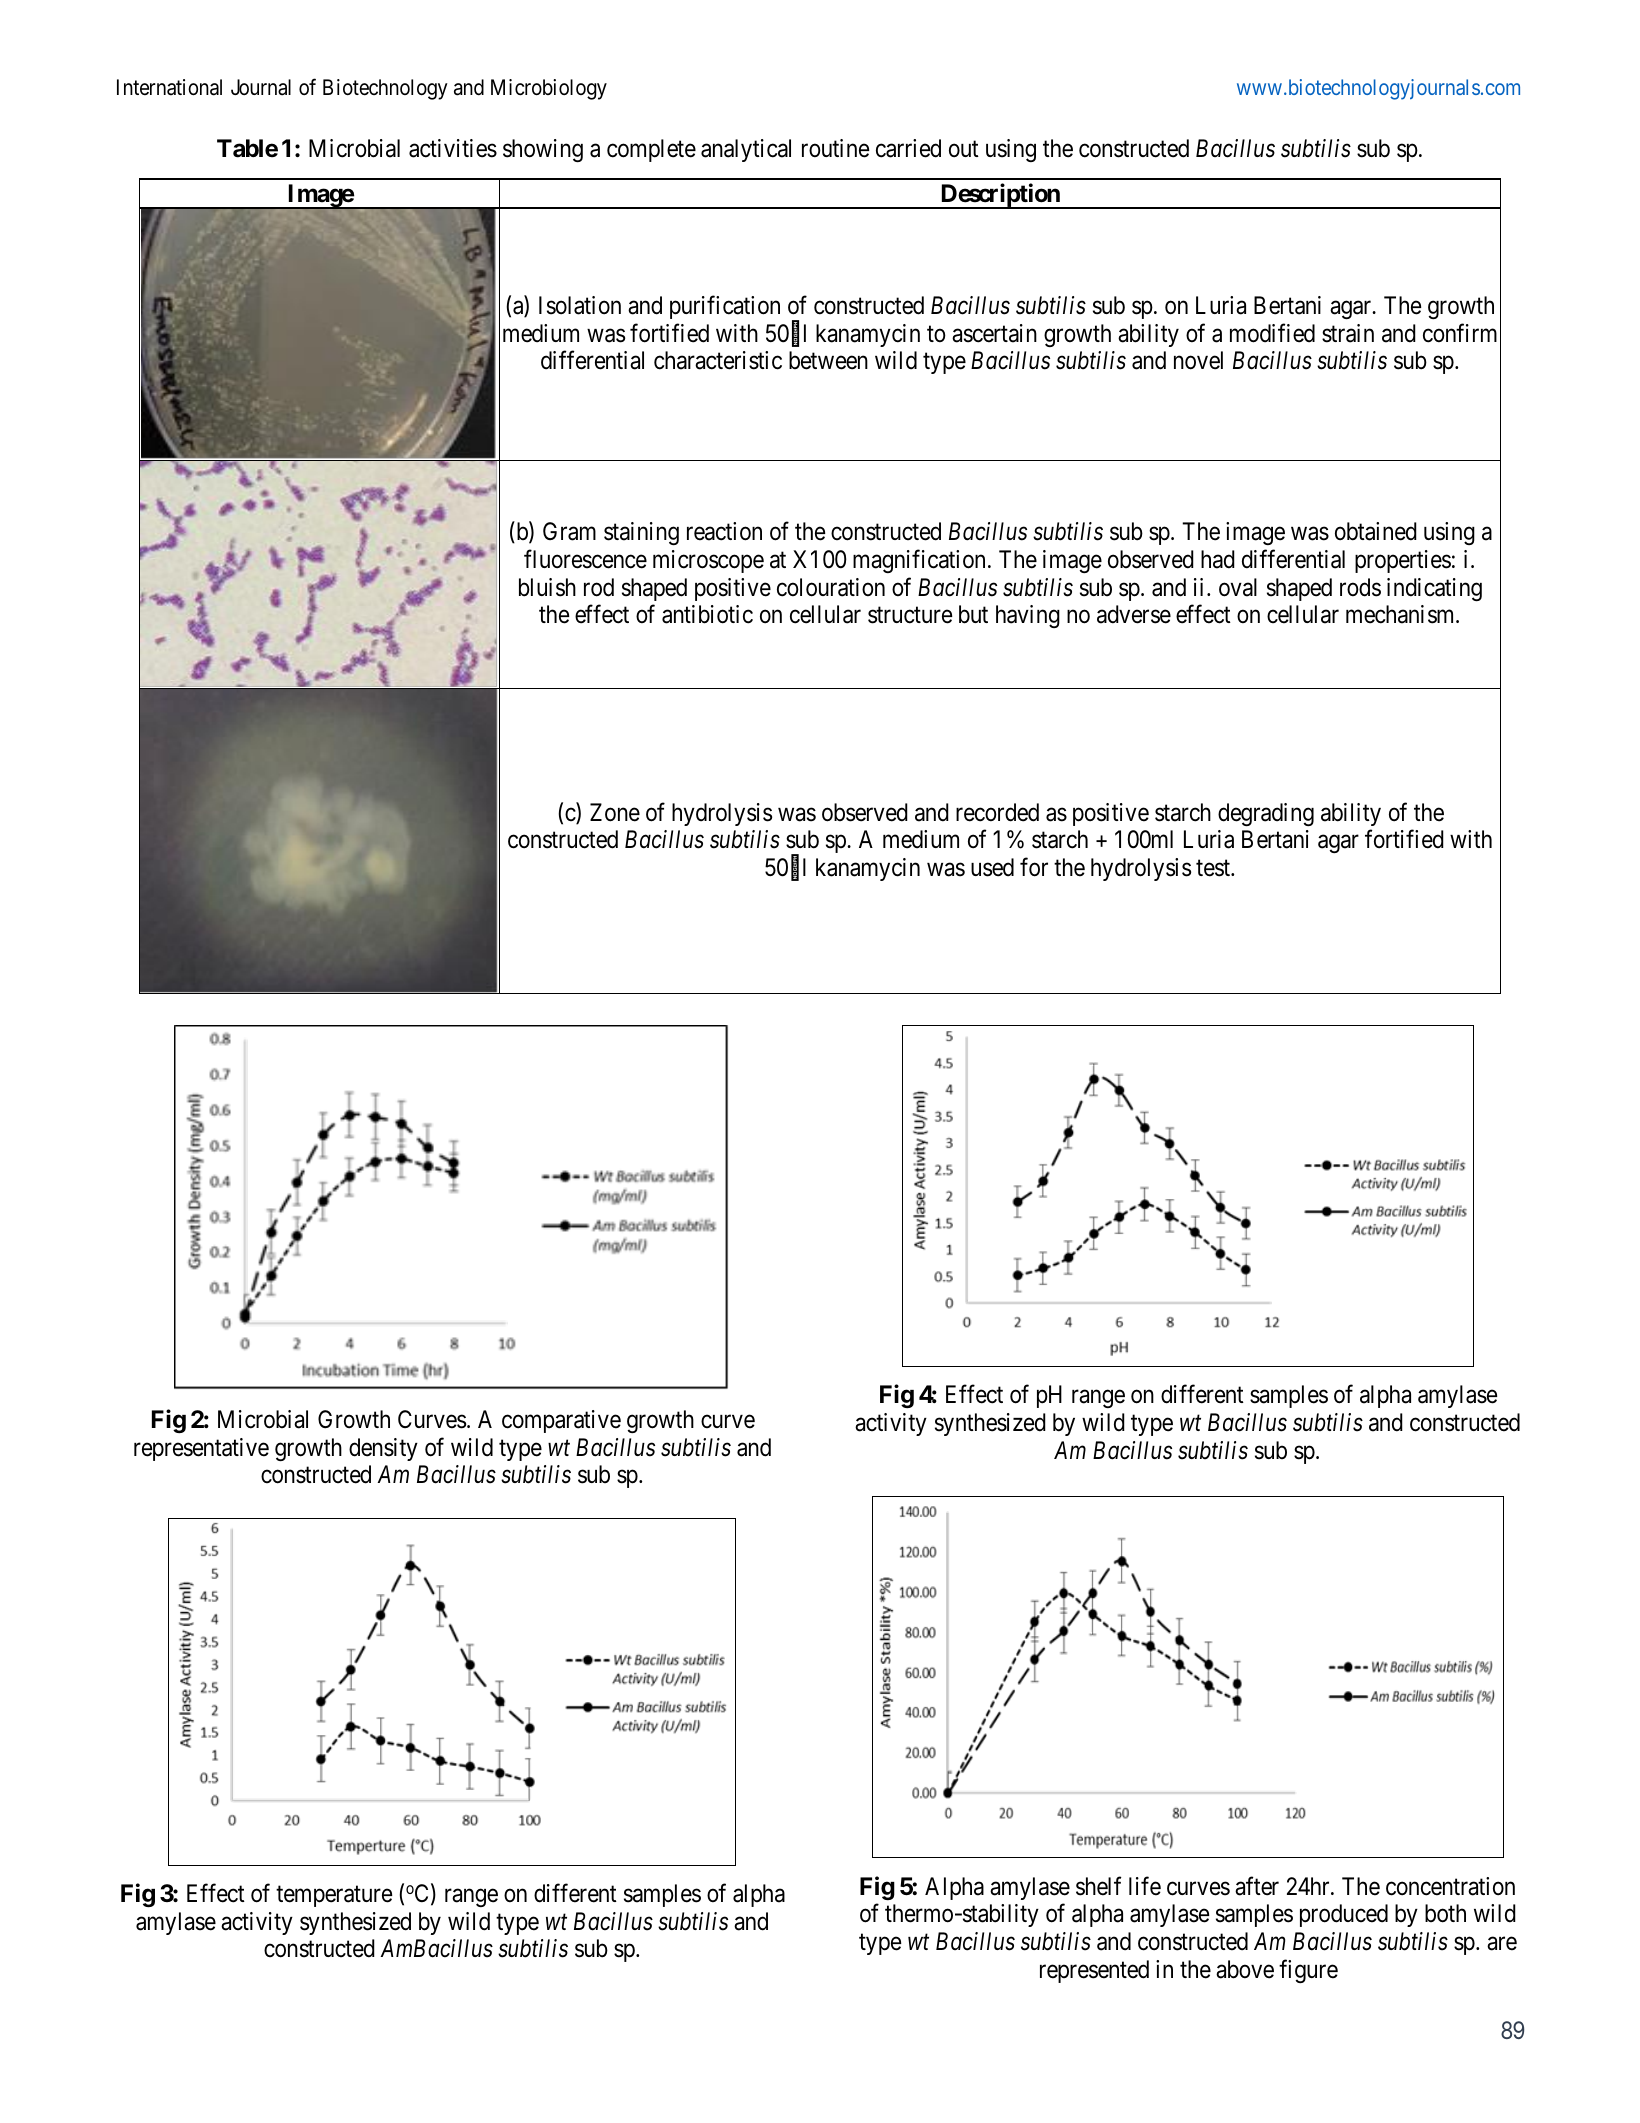  Describe the element at coordinates (334, 1896) in the screenshot. I see `temperature` at that location.
